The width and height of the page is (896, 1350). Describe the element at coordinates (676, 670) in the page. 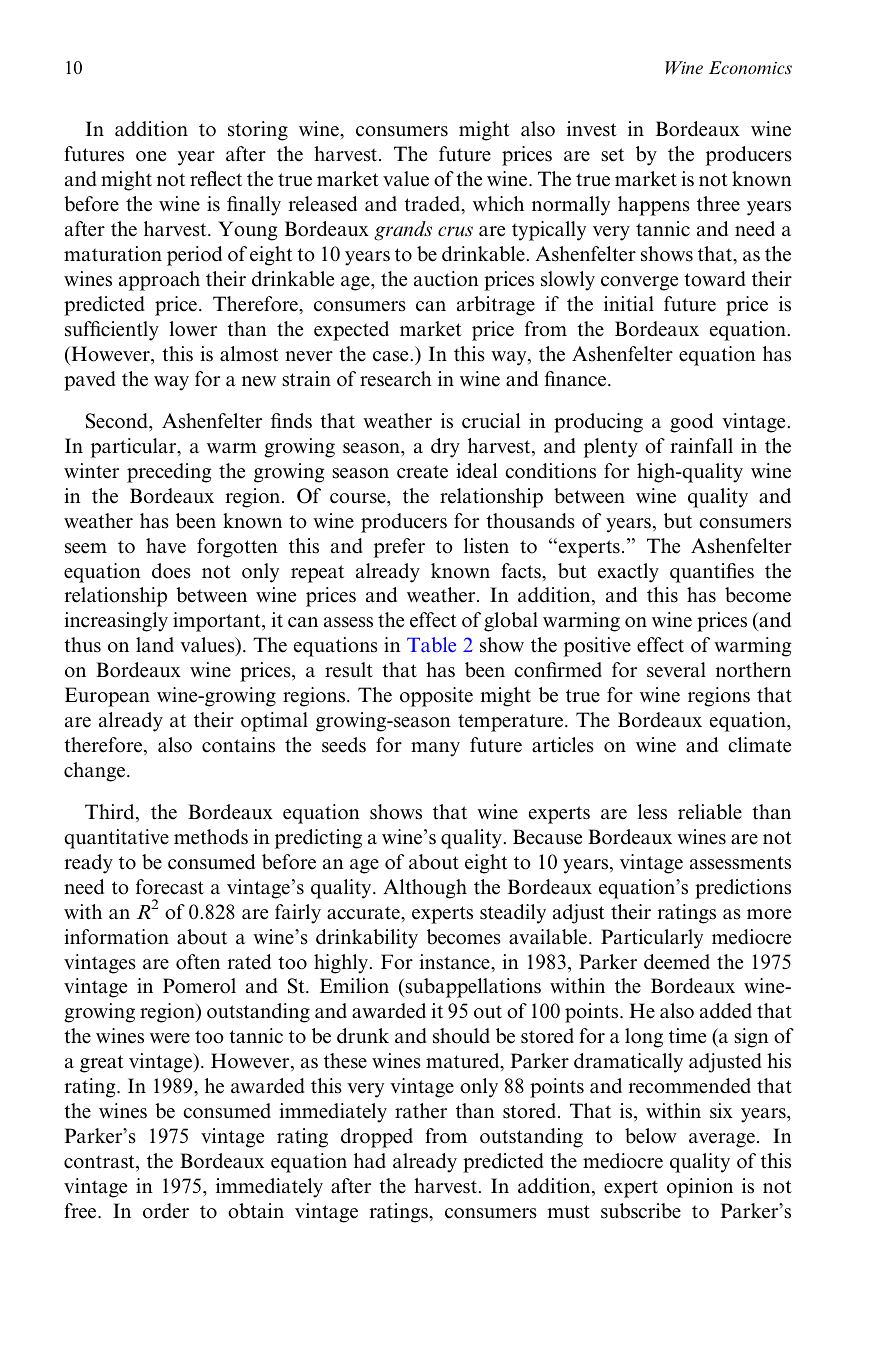

I see `several` at that location.
